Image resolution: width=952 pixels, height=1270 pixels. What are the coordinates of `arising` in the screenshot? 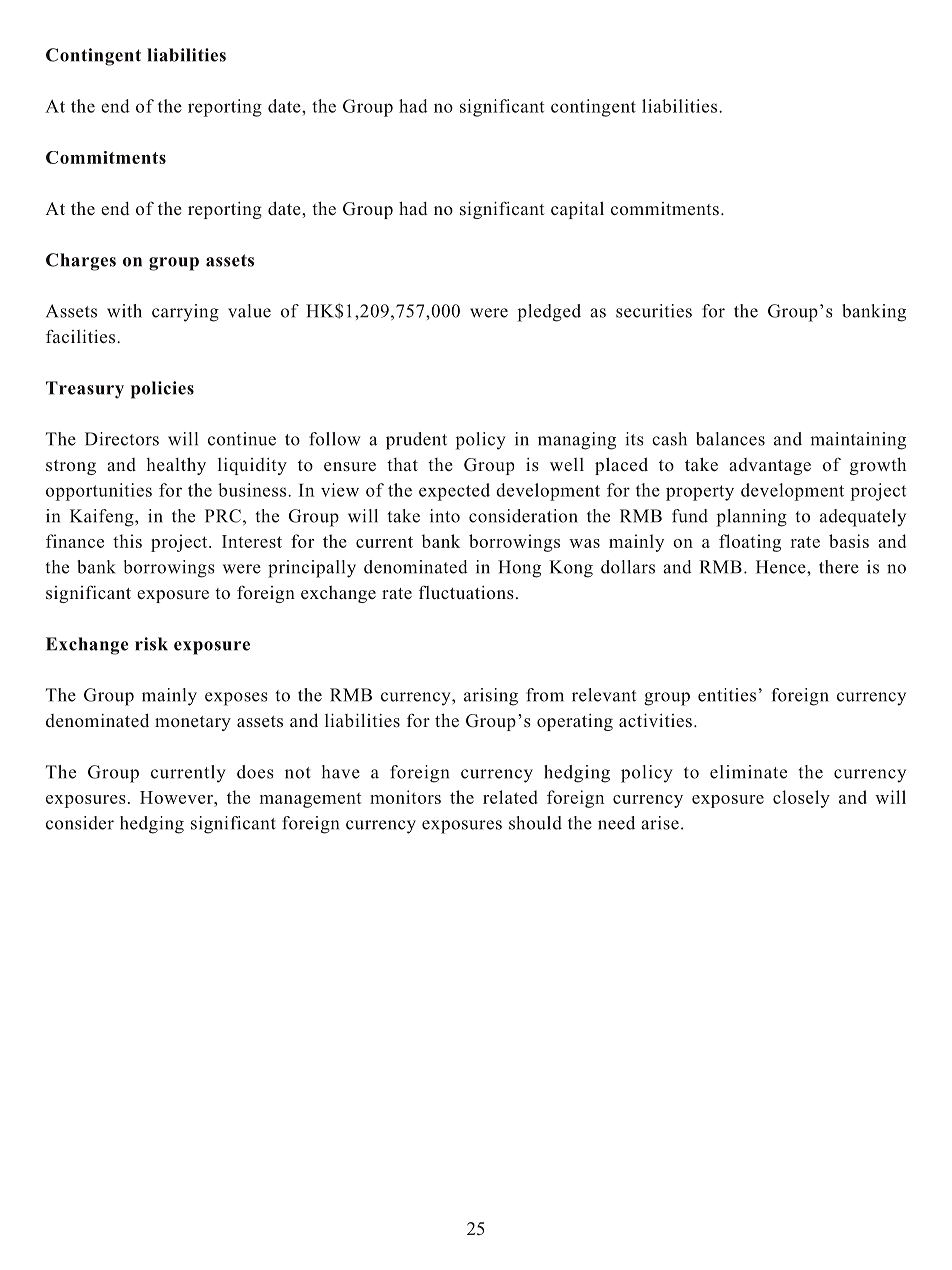 It's located at (491, 697).
